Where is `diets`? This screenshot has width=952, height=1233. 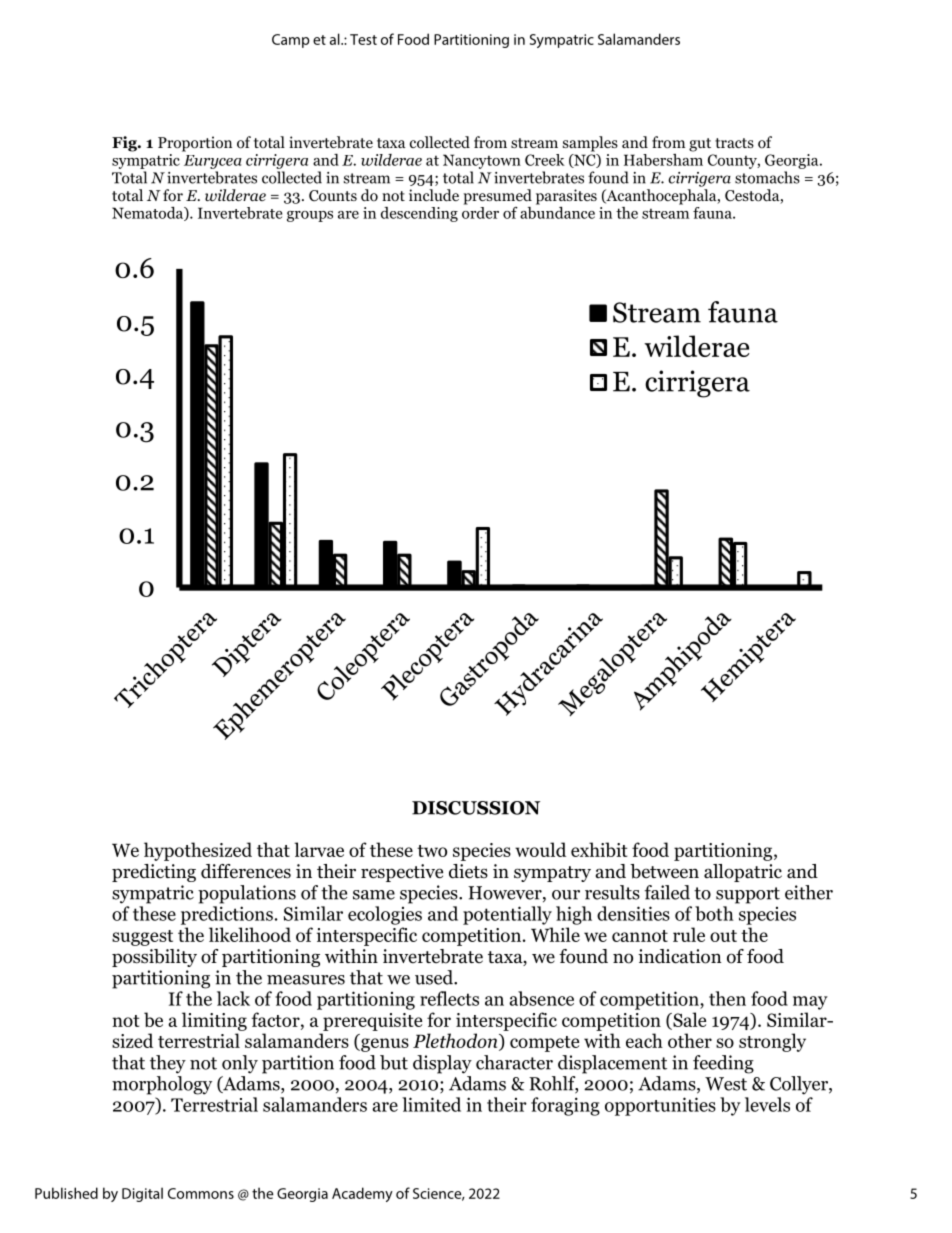 diets is located at coordinates (468, 871).
